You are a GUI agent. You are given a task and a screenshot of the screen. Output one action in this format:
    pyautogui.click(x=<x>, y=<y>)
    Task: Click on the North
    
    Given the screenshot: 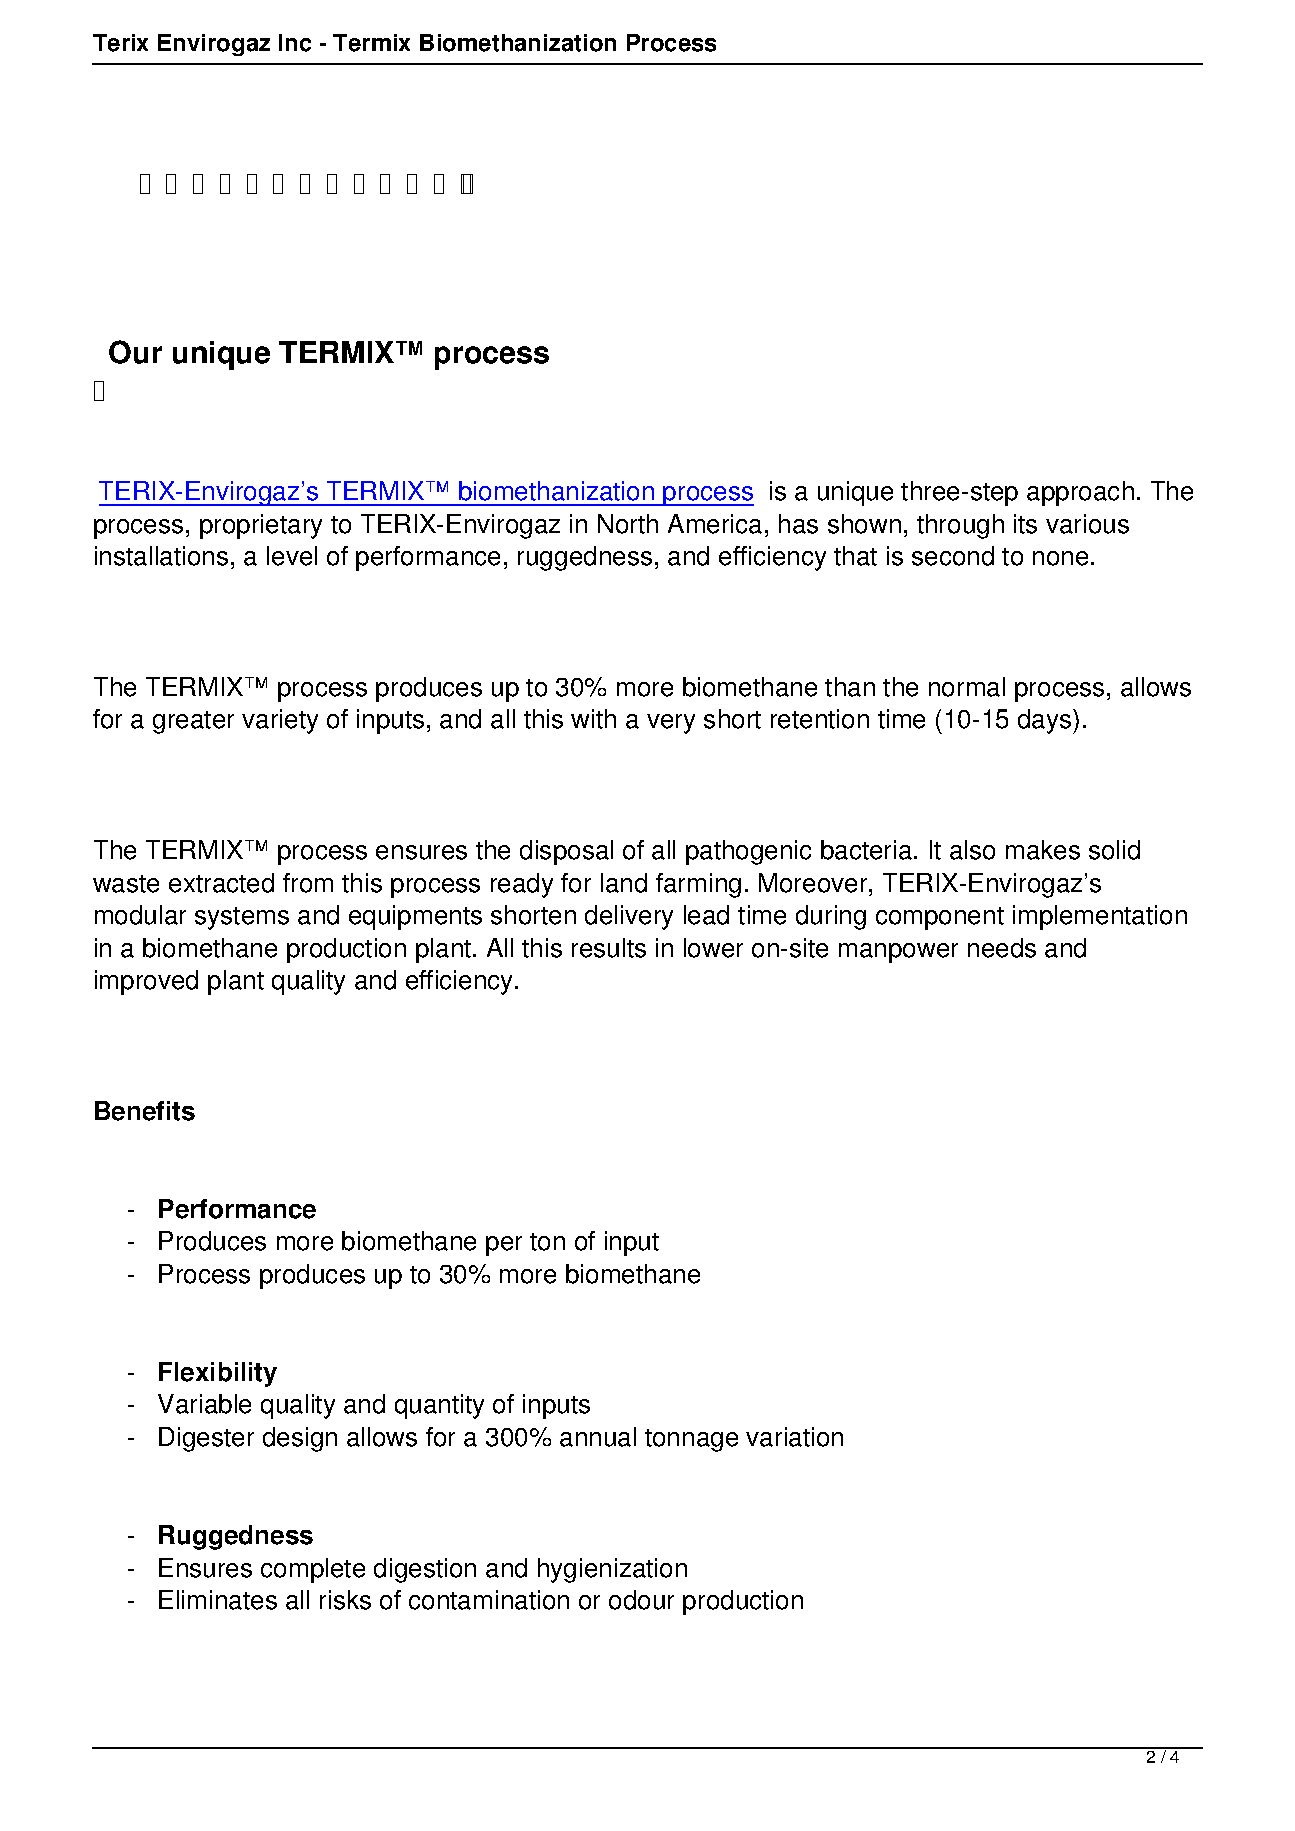 What is the action you would take?
    pyautogui.click(x=628, y=524)
